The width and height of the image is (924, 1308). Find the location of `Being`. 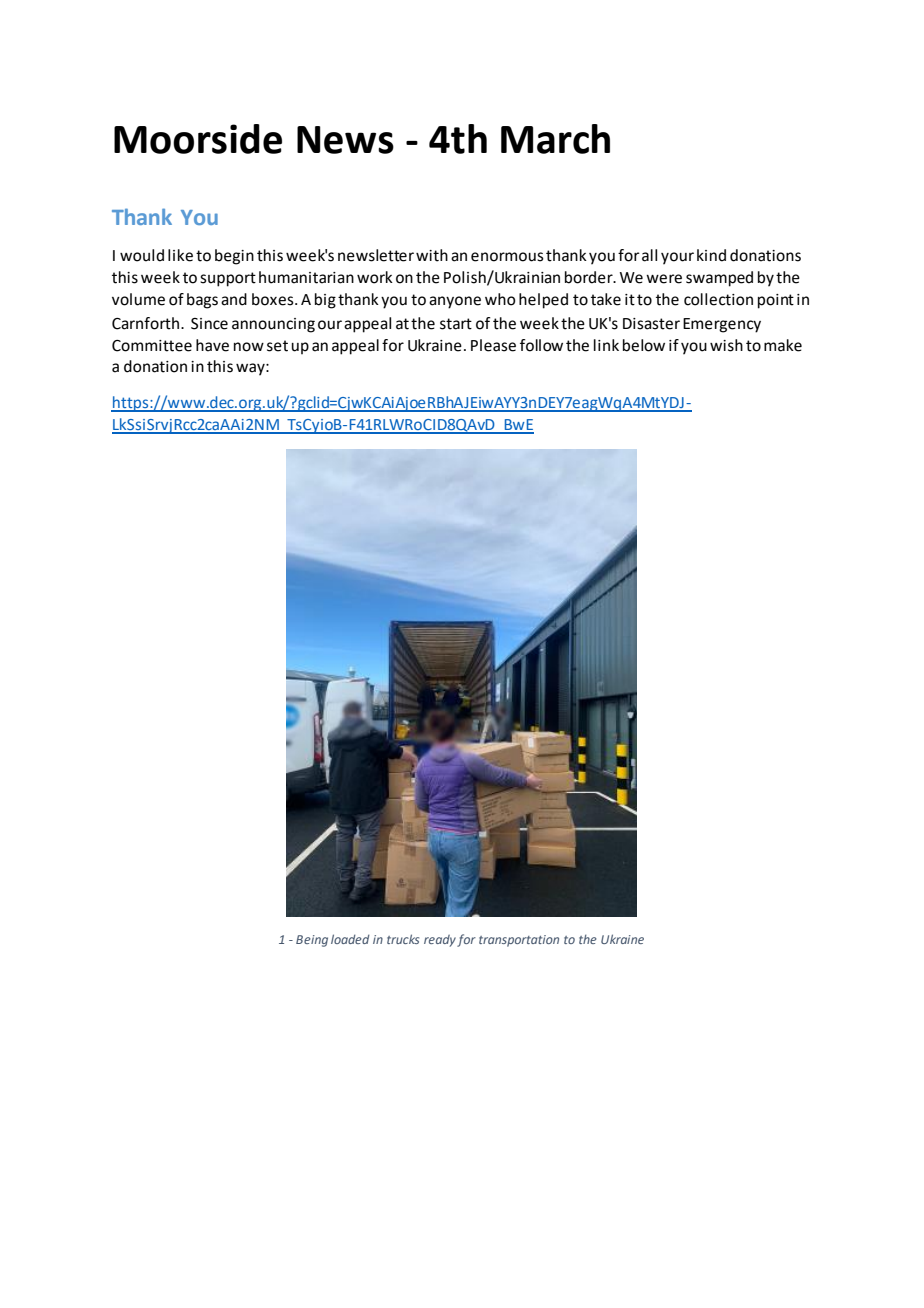

Being is located at coordinates (312, 941).
